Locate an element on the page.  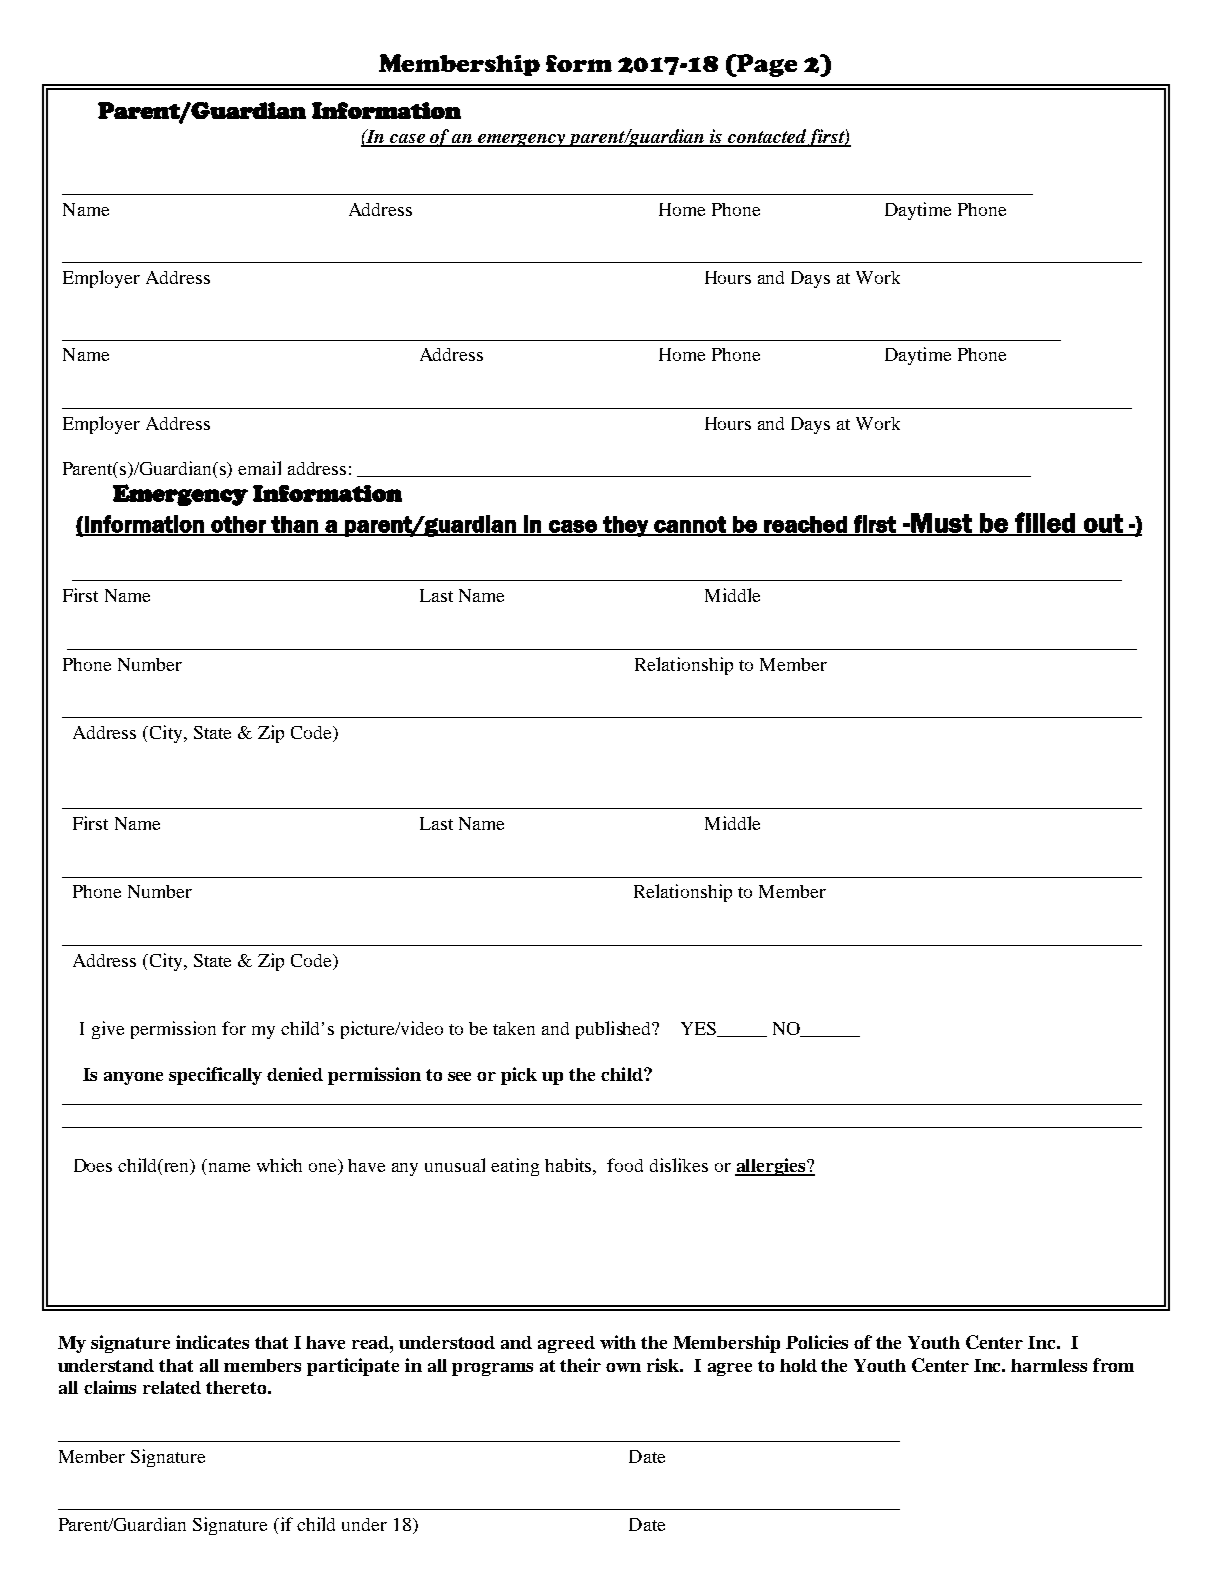
give is located at coordinates (108, 1030).
